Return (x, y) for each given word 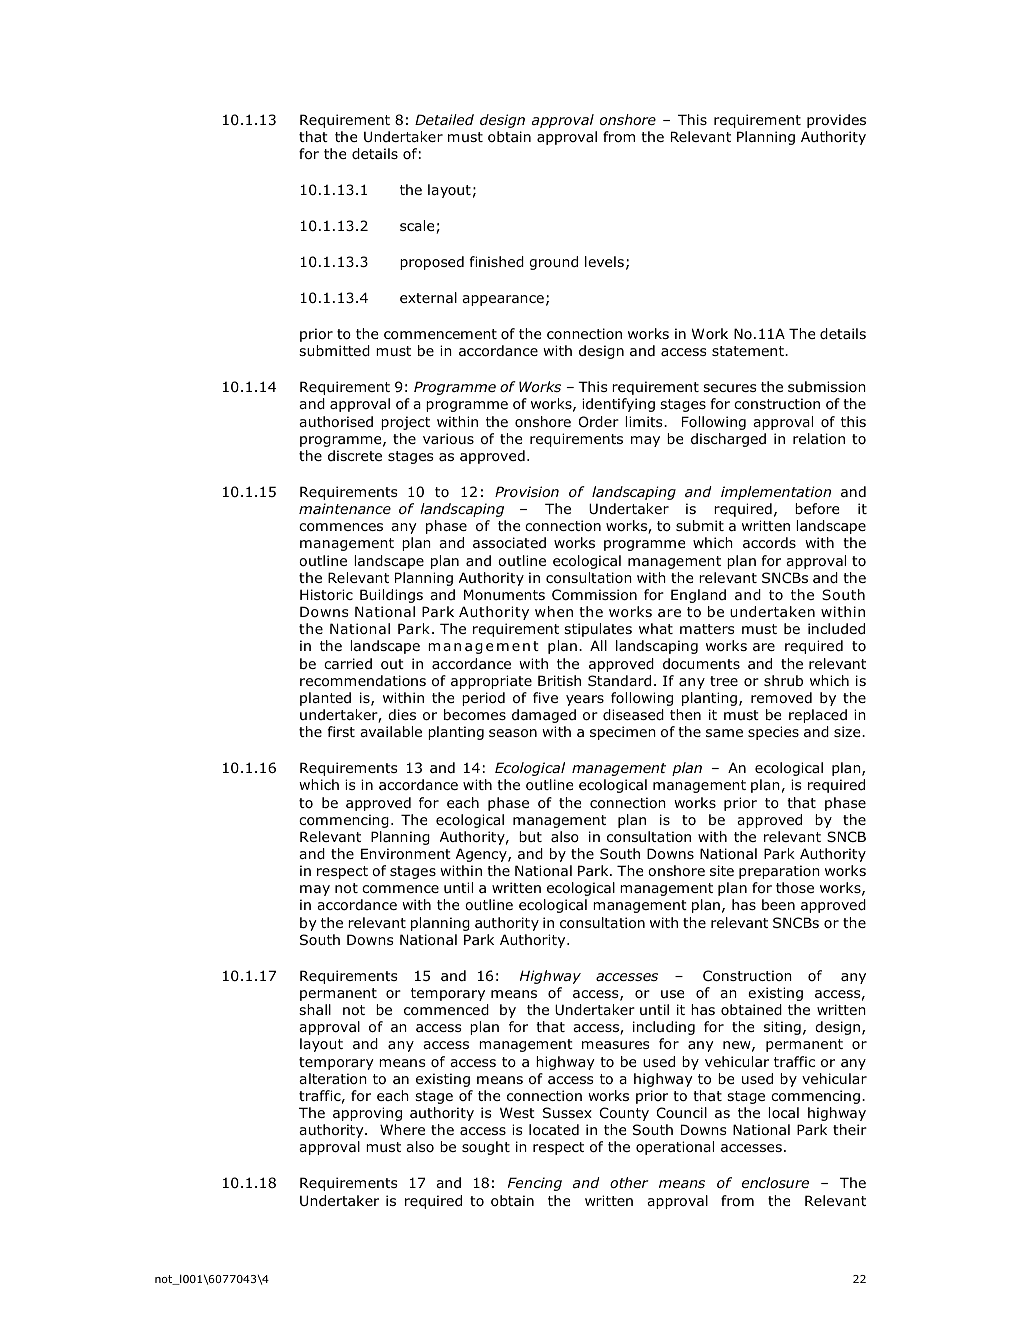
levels (604, 261)
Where (402, 1129)
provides (836, 121)
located (554, 1129)
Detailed (444, 119)
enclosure (775, 1182)
